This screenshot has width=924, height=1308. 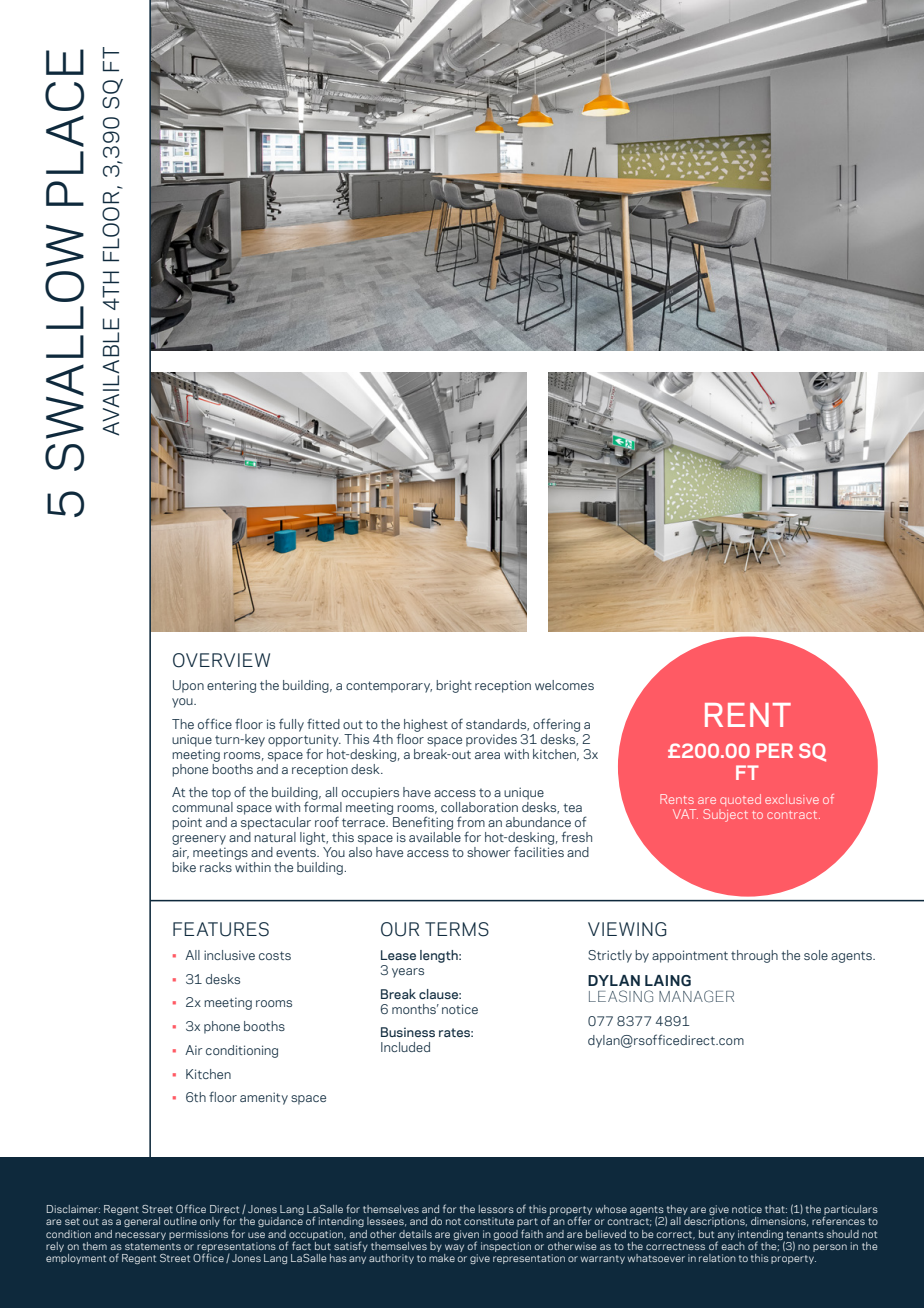 I want to click on Upon, so click(x=188, y=686).
